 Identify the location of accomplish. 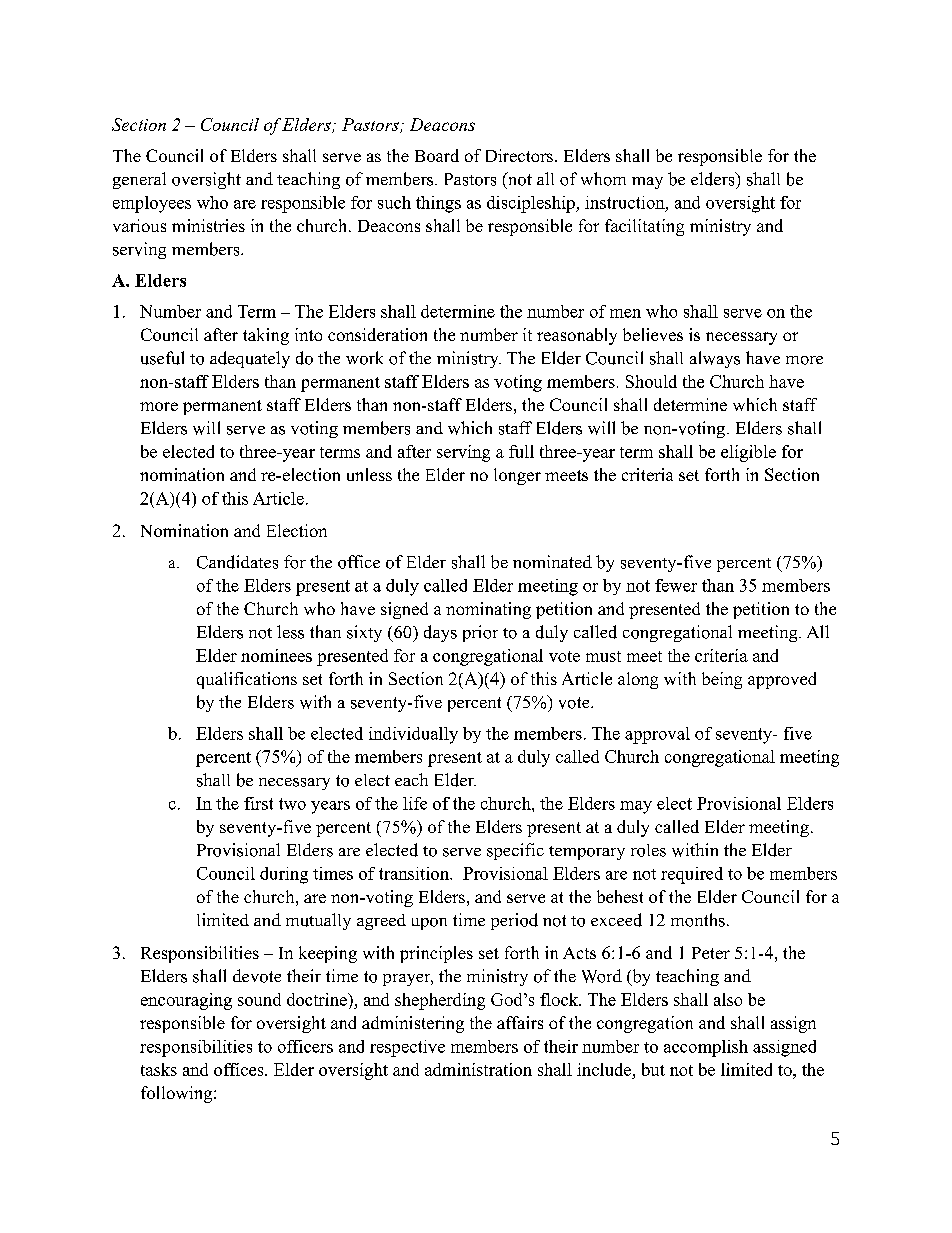
(706, 1048).
